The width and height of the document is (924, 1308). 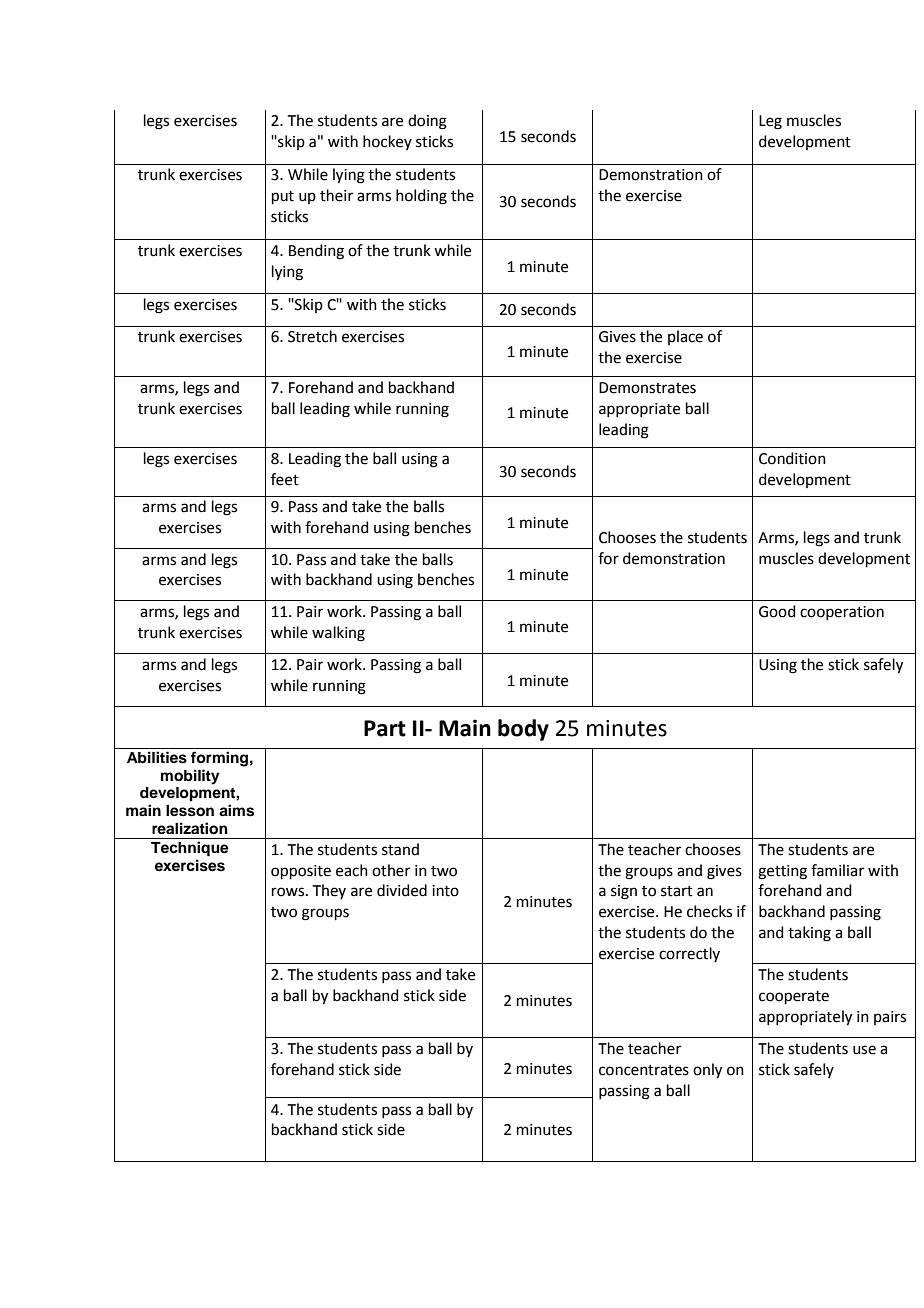 What do you see at coordinates (792, 458) in the document?
I see `Condition` at bounding box center [792, 458].
